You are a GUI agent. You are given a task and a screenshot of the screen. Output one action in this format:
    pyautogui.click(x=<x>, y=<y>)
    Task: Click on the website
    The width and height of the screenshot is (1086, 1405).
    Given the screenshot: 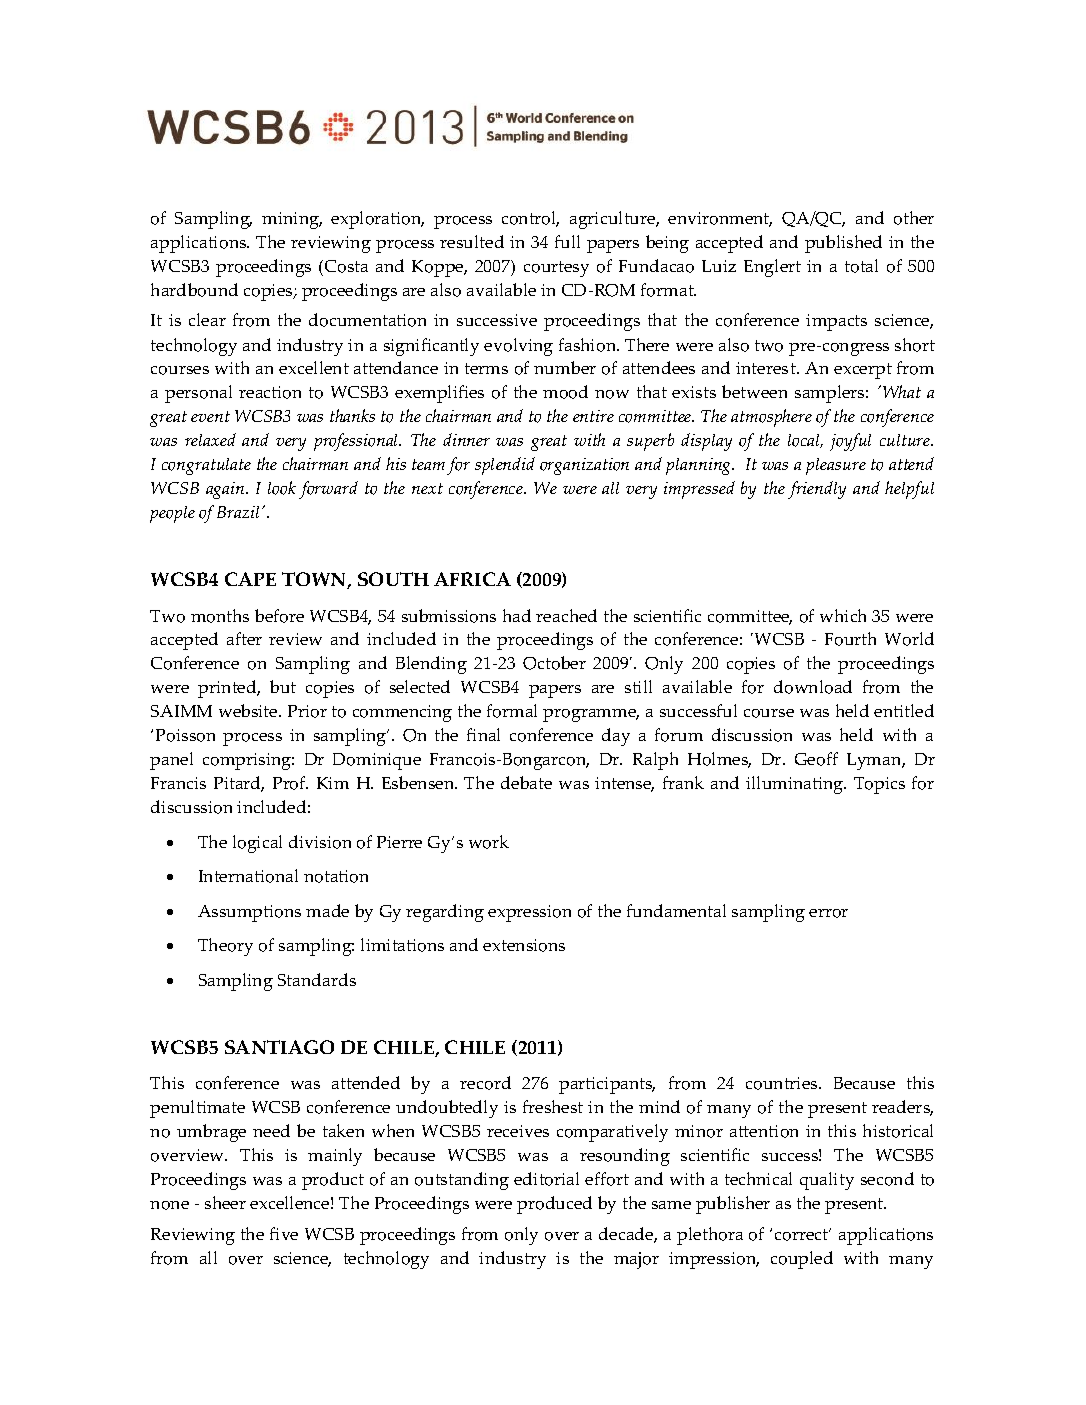 What is the action you would take?
    pyautogui.click(x=249, y=710)
